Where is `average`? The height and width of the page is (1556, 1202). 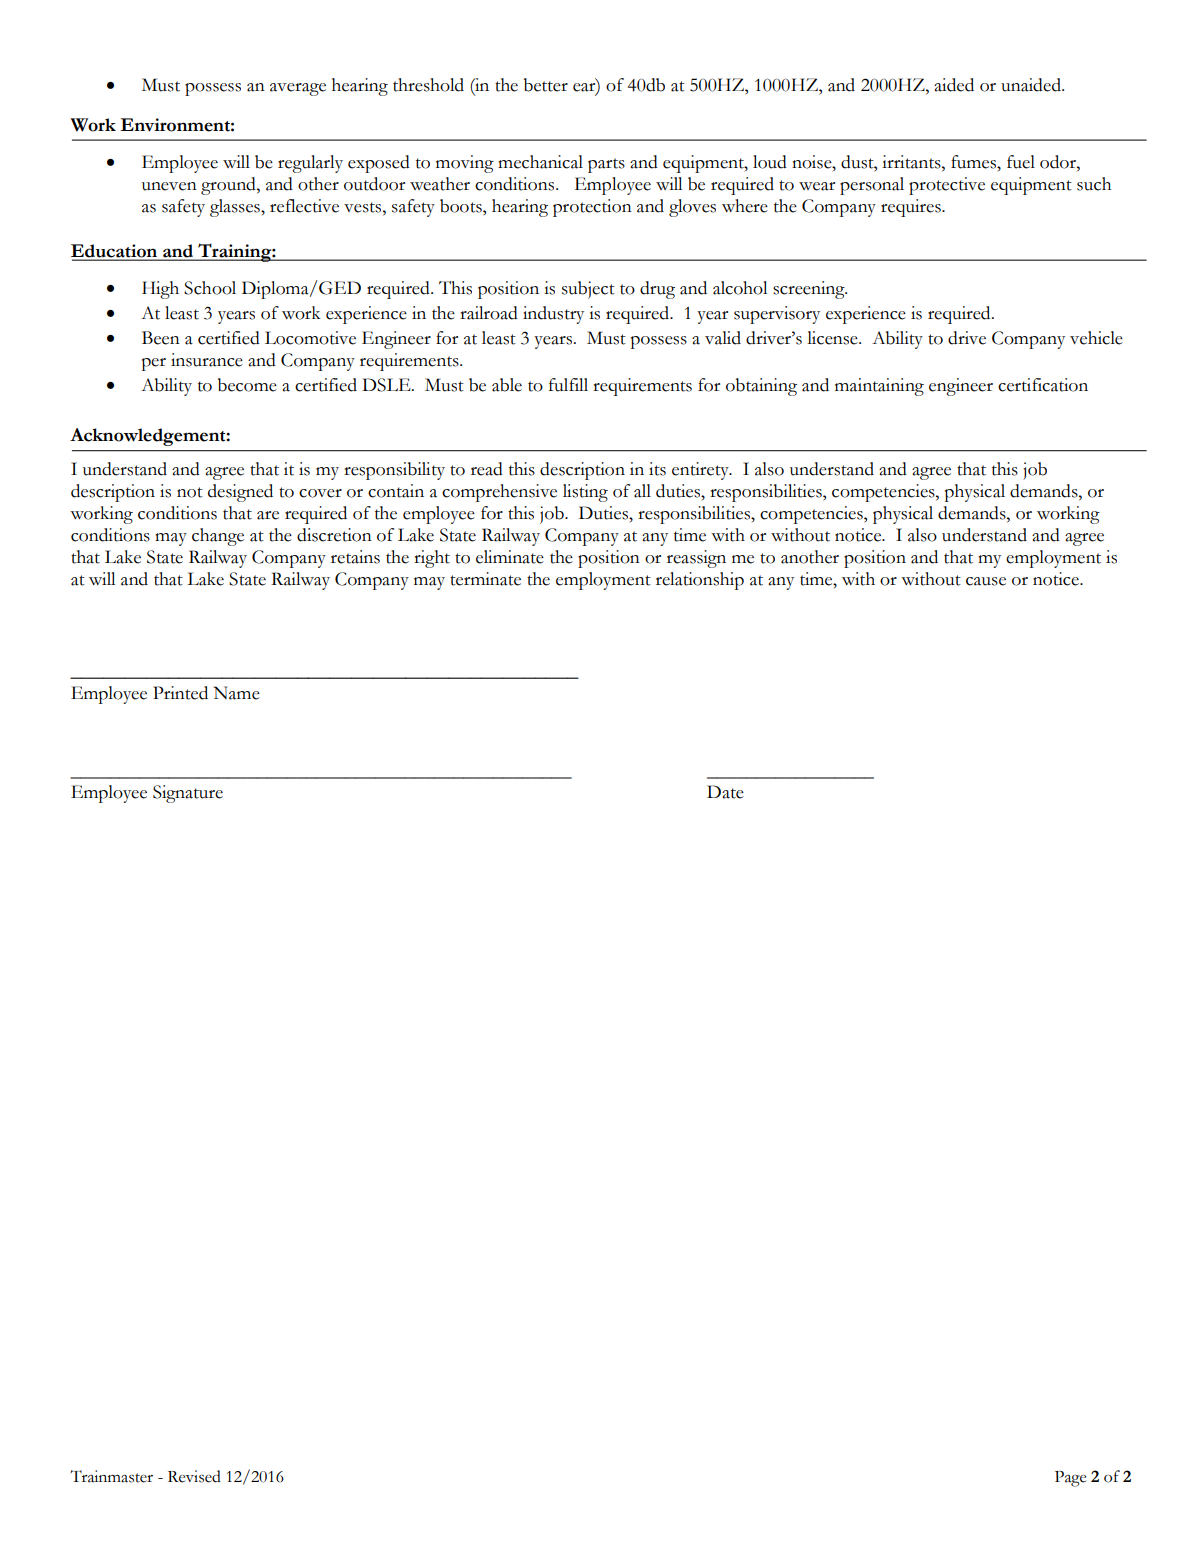 average is located at coordinates (298, 89).
